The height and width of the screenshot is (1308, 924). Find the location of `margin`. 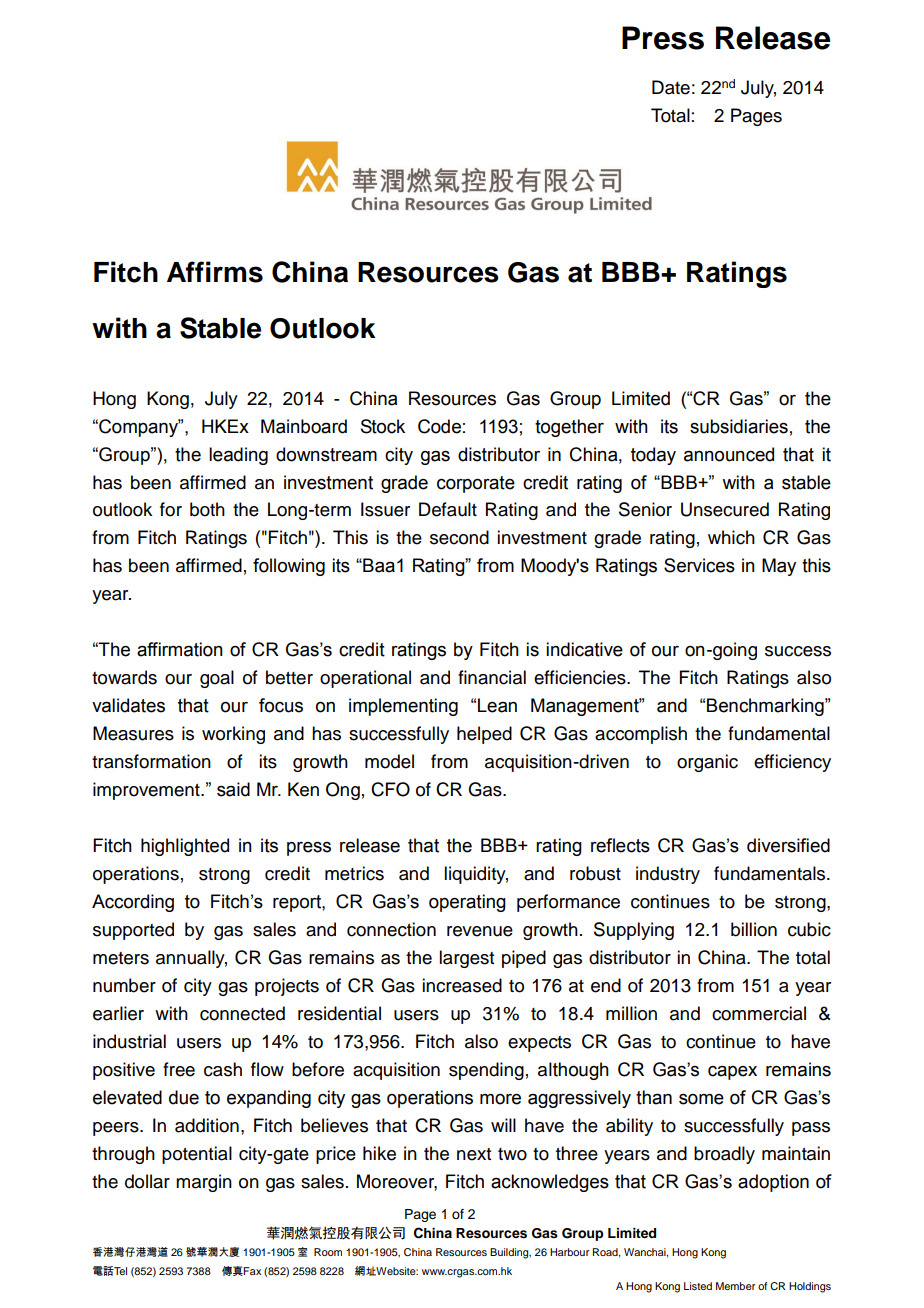

margin is located at coordinates (204, 1183).
